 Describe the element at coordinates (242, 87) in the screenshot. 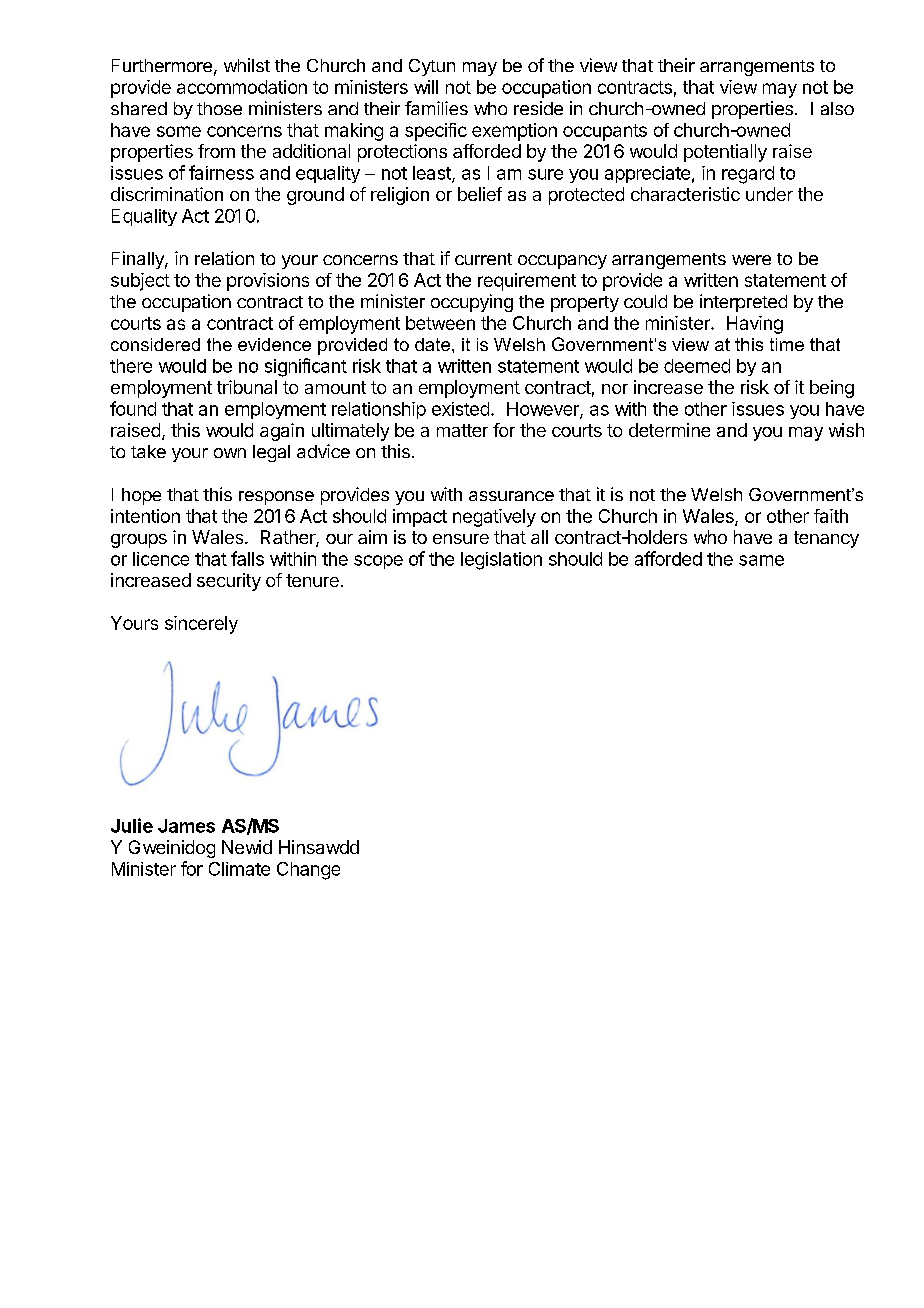

I see `accommodation` at that location.
